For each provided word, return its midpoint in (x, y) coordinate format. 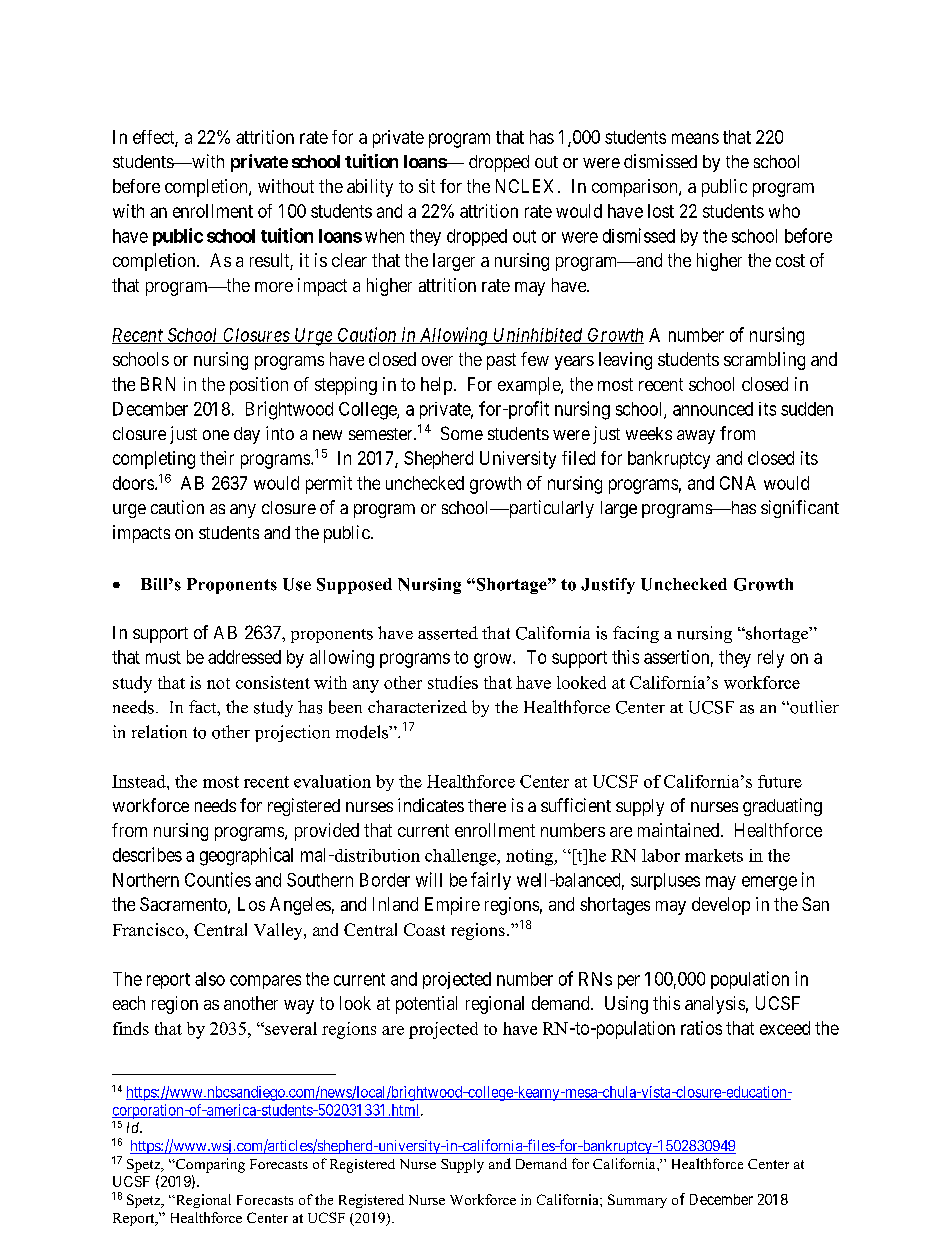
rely (771, 659)
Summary (637, 1201)
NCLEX (524, 186)
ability (370, 188)
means (695, 138)
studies (453, 682)
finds (131, 1028)
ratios (701, 1028)
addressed (244, 657)
